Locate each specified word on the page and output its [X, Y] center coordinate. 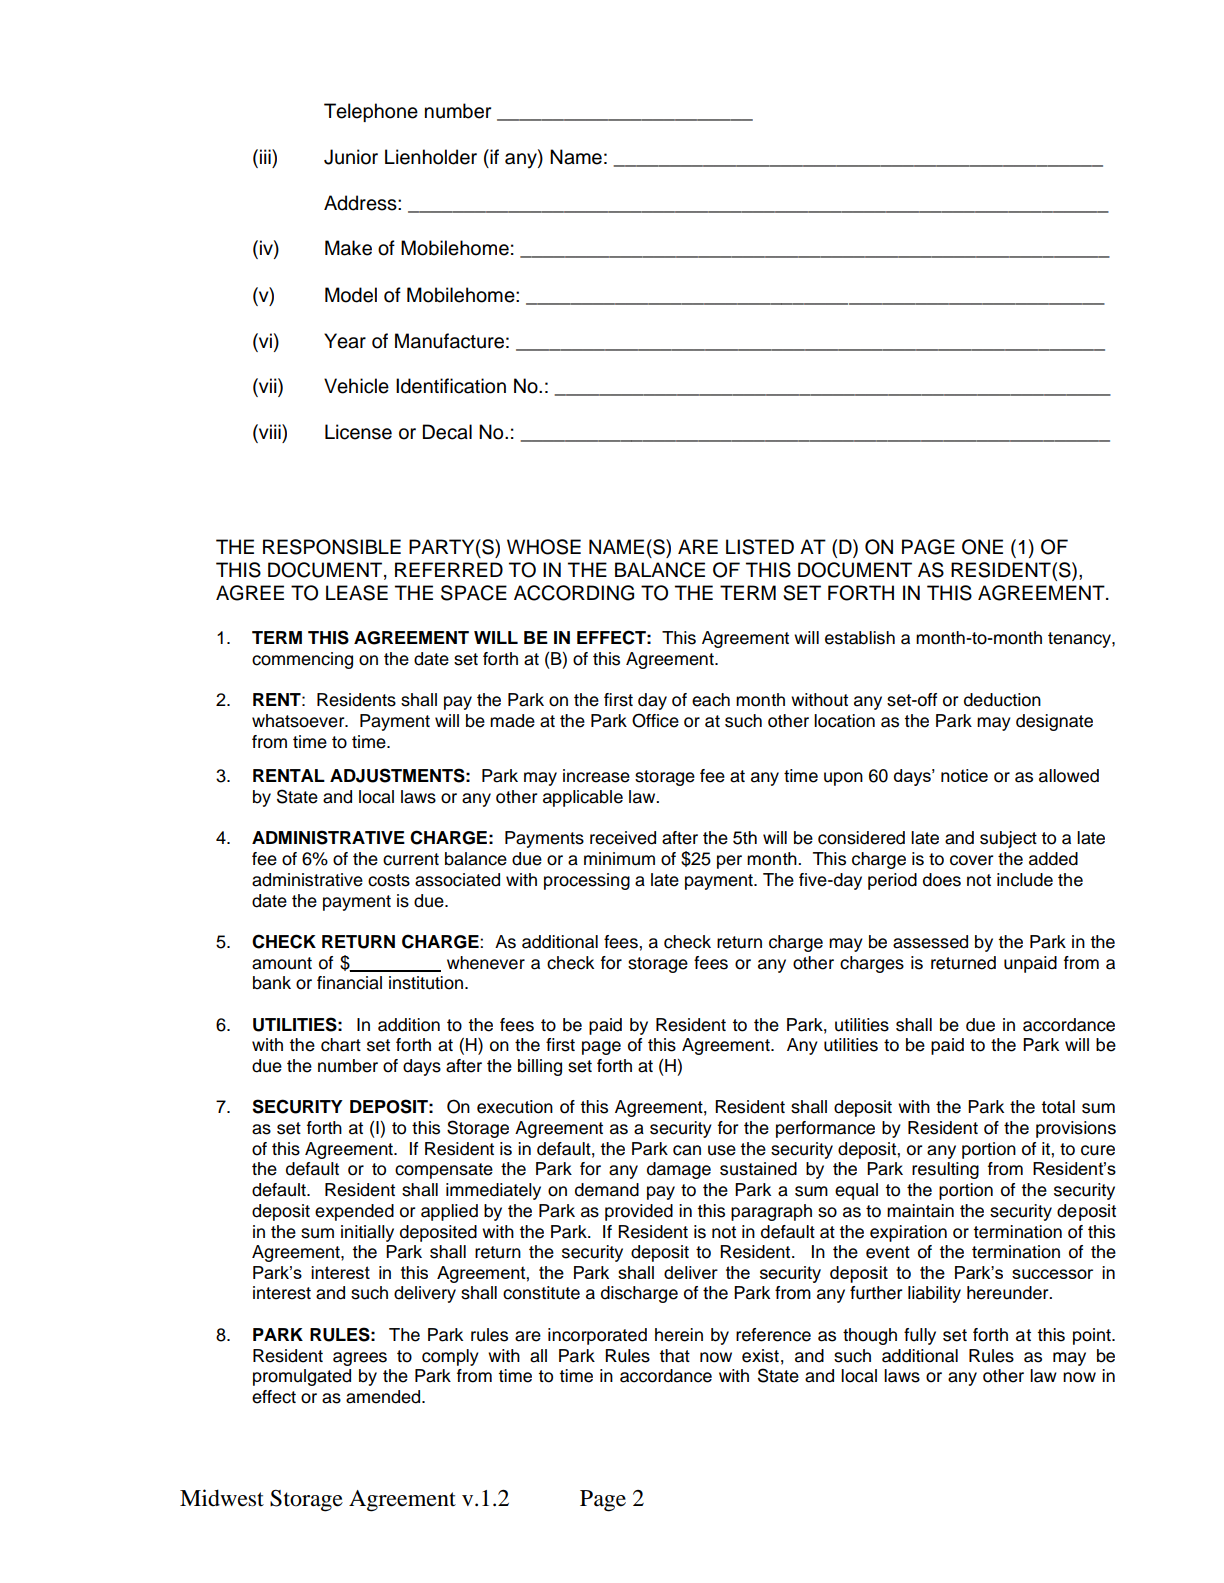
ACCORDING [574, 593]
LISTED [760, 547]
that [674, 1356]
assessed [930, 942]
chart [341, 1045]
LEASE [357, 593]
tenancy [1080, 640]
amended [384, 1397]
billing [540, 1067]
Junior [351, 157]
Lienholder [431, 157]
